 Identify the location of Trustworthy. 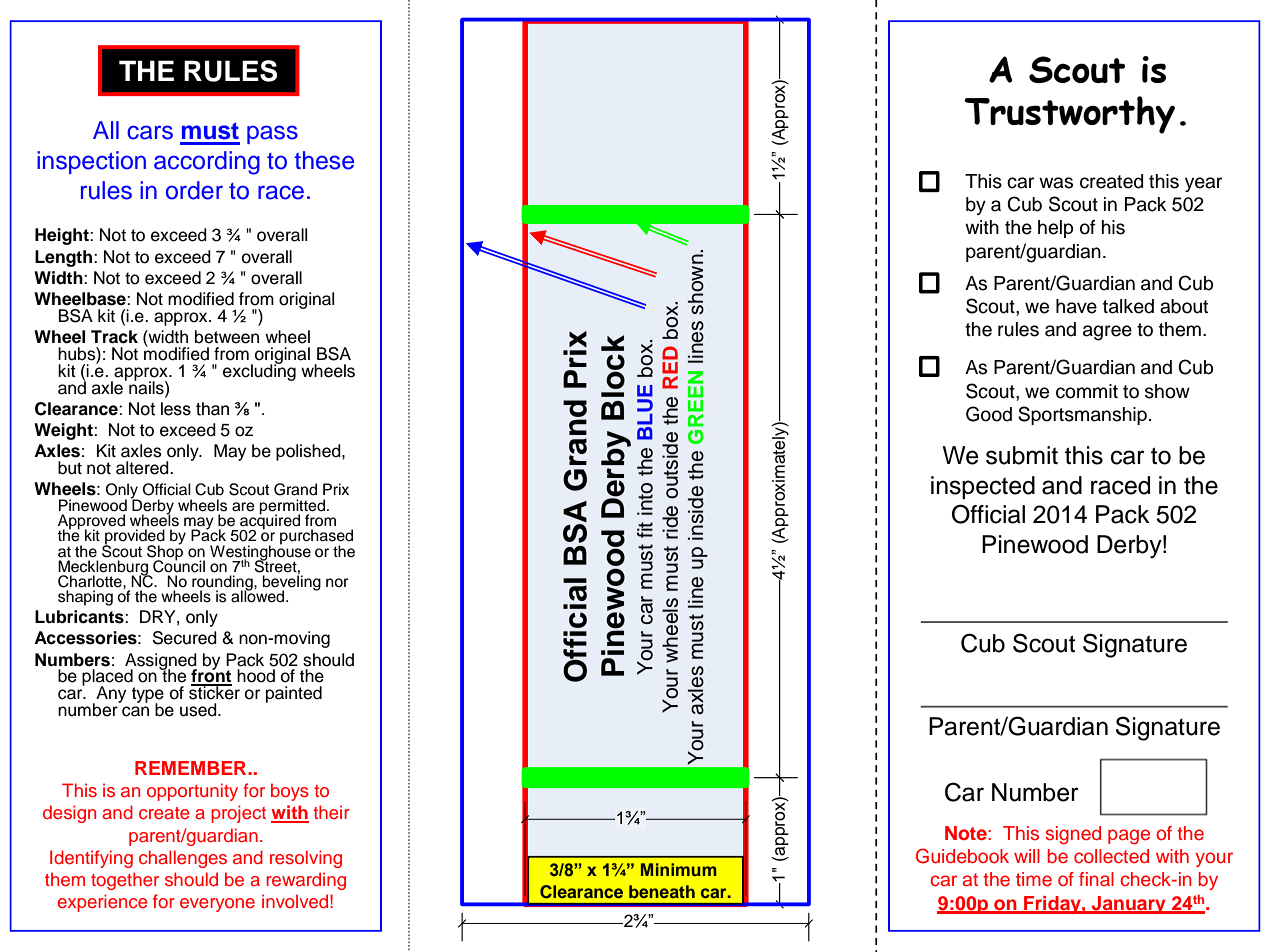
(1069, 115).
